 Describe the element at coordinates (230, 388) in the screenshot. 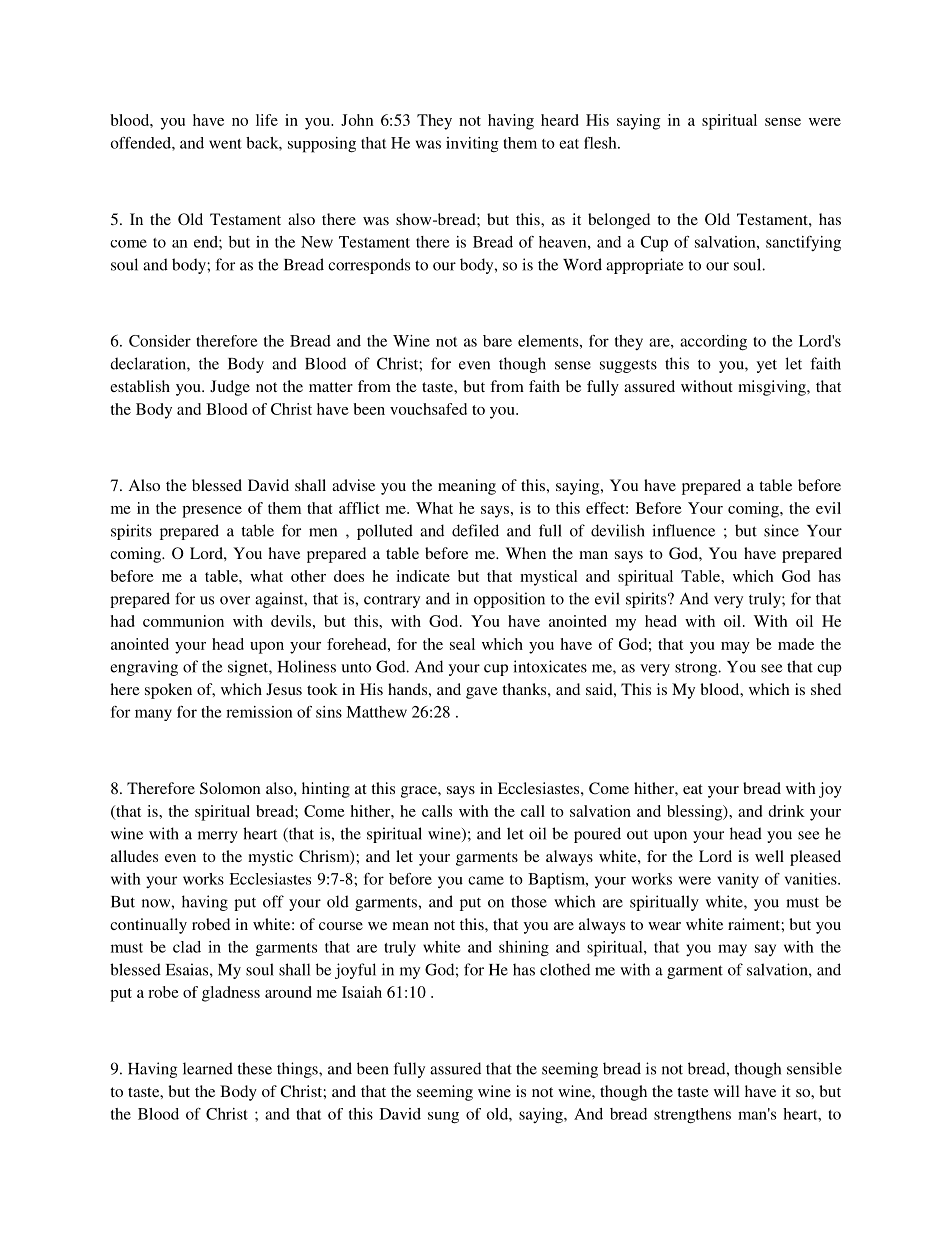

I see `Judge` at that location.
